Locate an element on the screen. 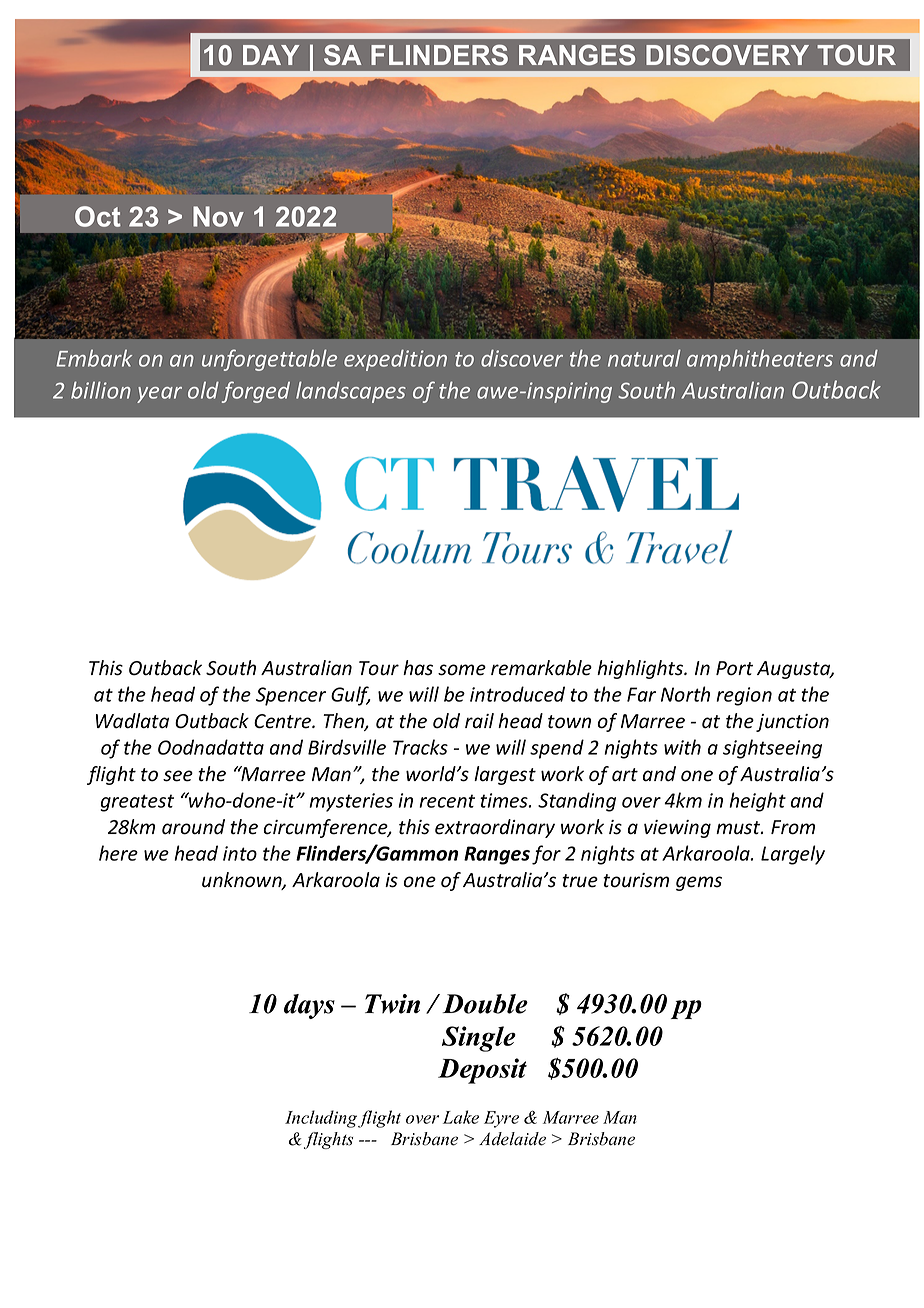 The height and width of the screenshot is (1308, 924). amphitheaters is located at coordinates (760, 360).
